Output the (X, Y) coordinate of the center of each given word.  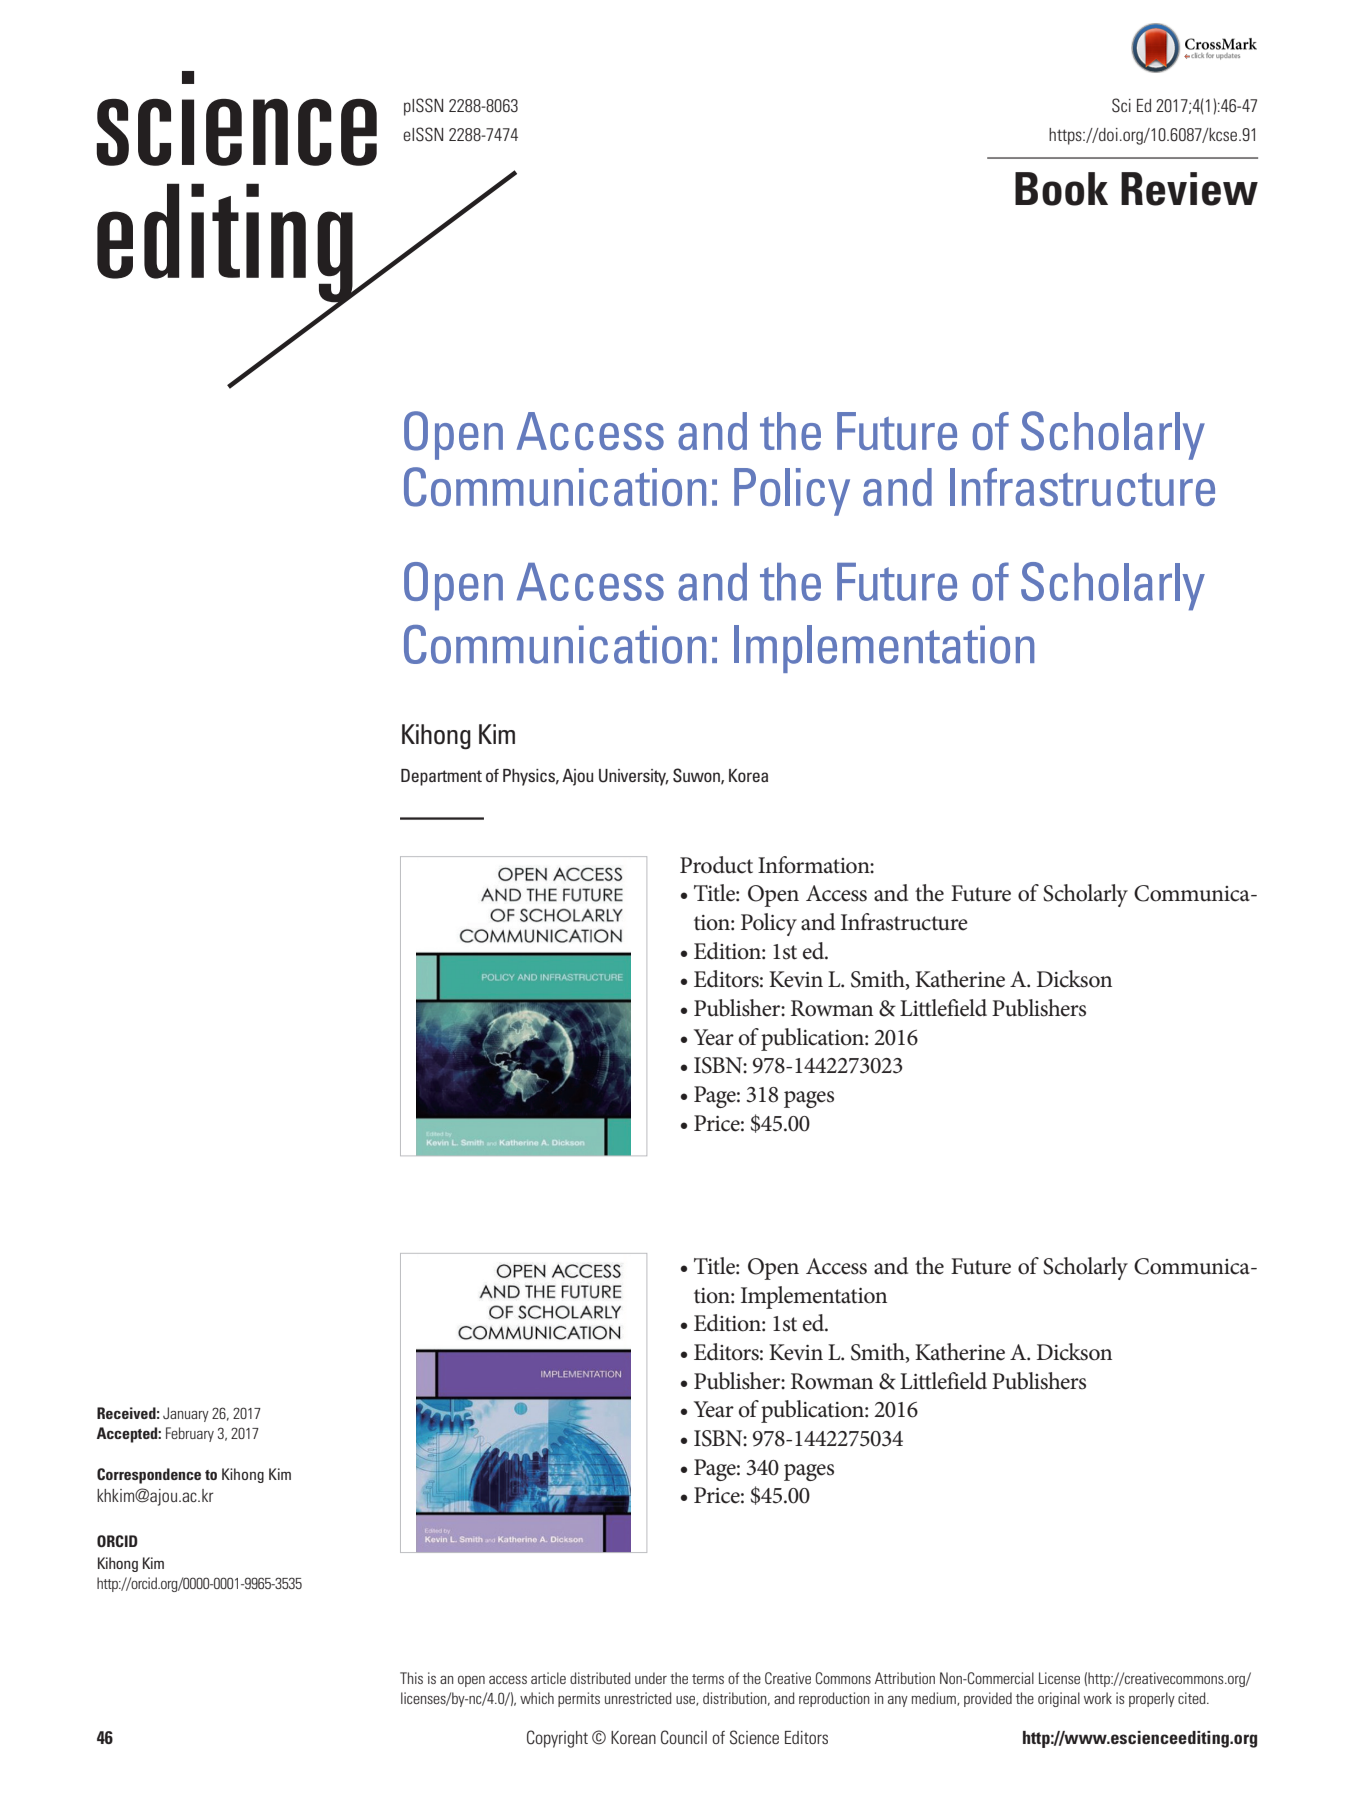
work (1098, 1698)
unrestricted (638, 1698)
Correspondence (149, 1476)
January (186, 1414)
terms (708, 1679)
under (651, 1678)
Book (1061, 189)
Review (1189, 189)
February (190, 1434)
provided (988, 1699)
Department (441, 777)
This (411, 1678)
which (537, 1698)
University (634, 777)
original (1059, 1699)
